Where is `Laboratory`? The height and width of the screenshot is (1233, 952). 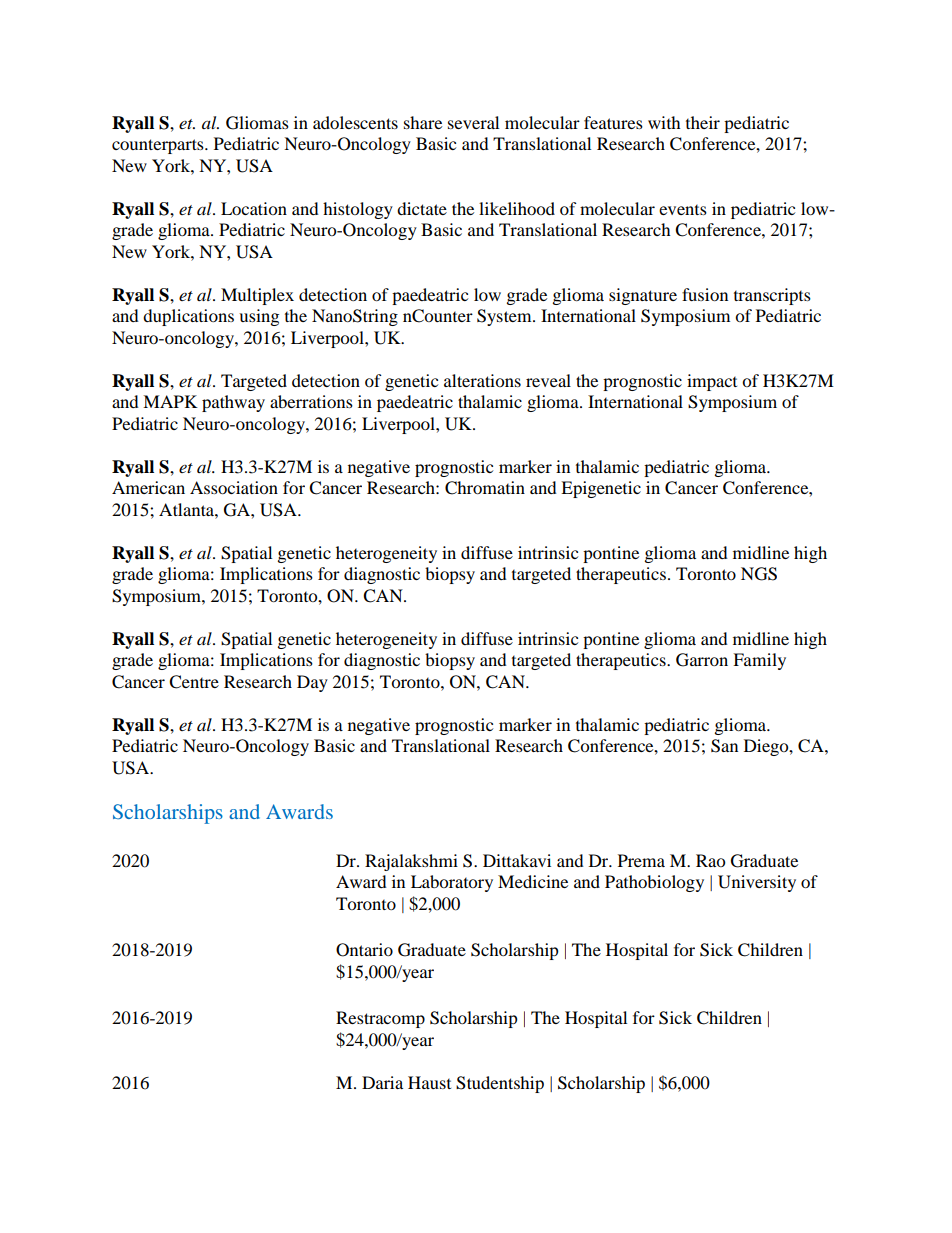
Laboratory is located at coordinates (452, 883).
